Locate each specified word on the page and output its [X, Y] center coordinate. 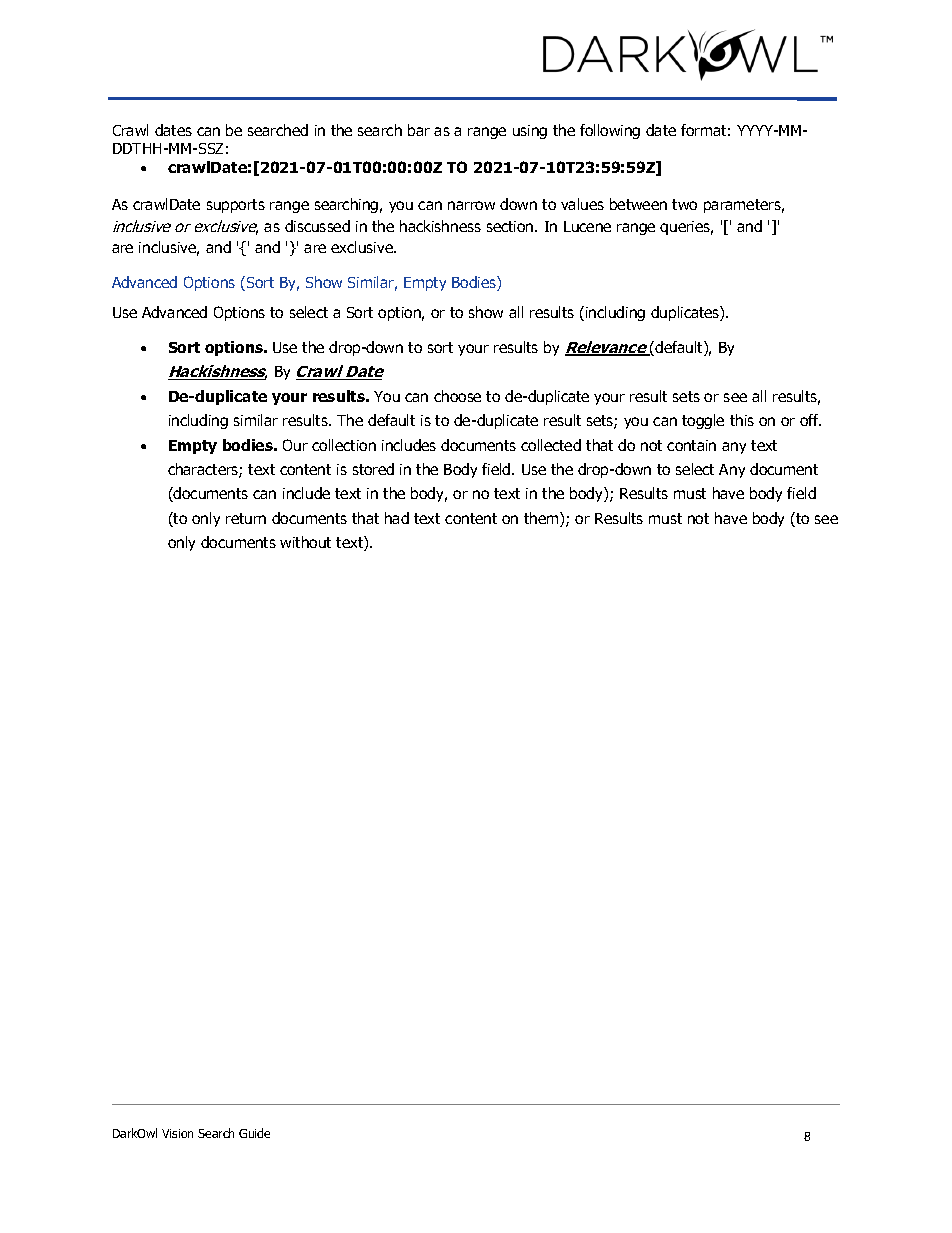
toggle [703, 421]
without [305, 542]
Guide [254, 1133]
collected [551, 445]
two [684, 204]
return [246, 518]
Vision [177, 1133]
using [530, 132]
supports [236, 206]
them [542, 519]
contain [691, 445]
